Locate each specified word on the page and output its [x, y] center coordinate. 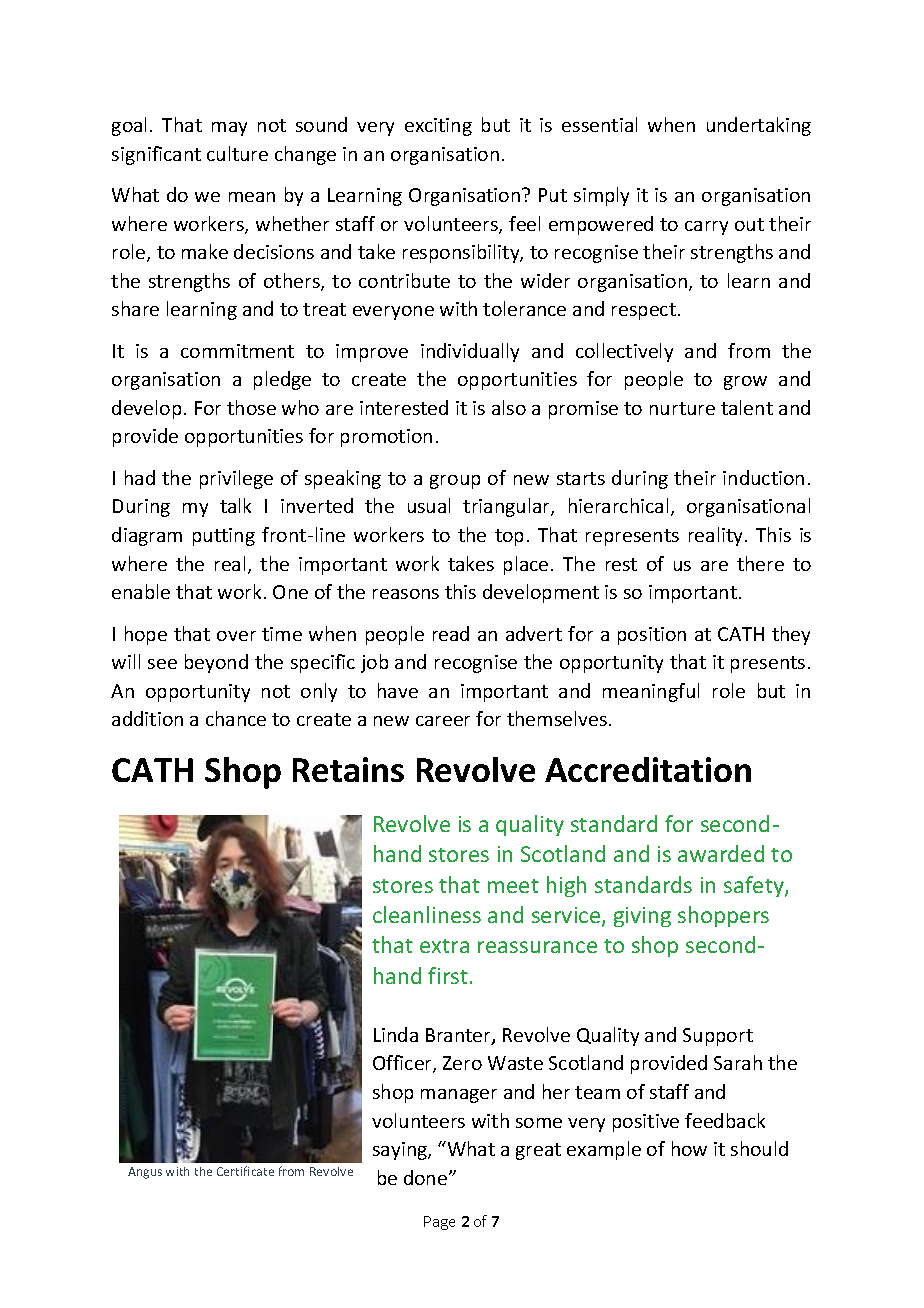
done [427, 1177]
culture [237, 153]
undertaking [759, 126]
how [689, 1148]
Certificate [245, 1171]
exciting [438, 127]
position [652, 636]
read [451, 633]
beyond [216, 663]
